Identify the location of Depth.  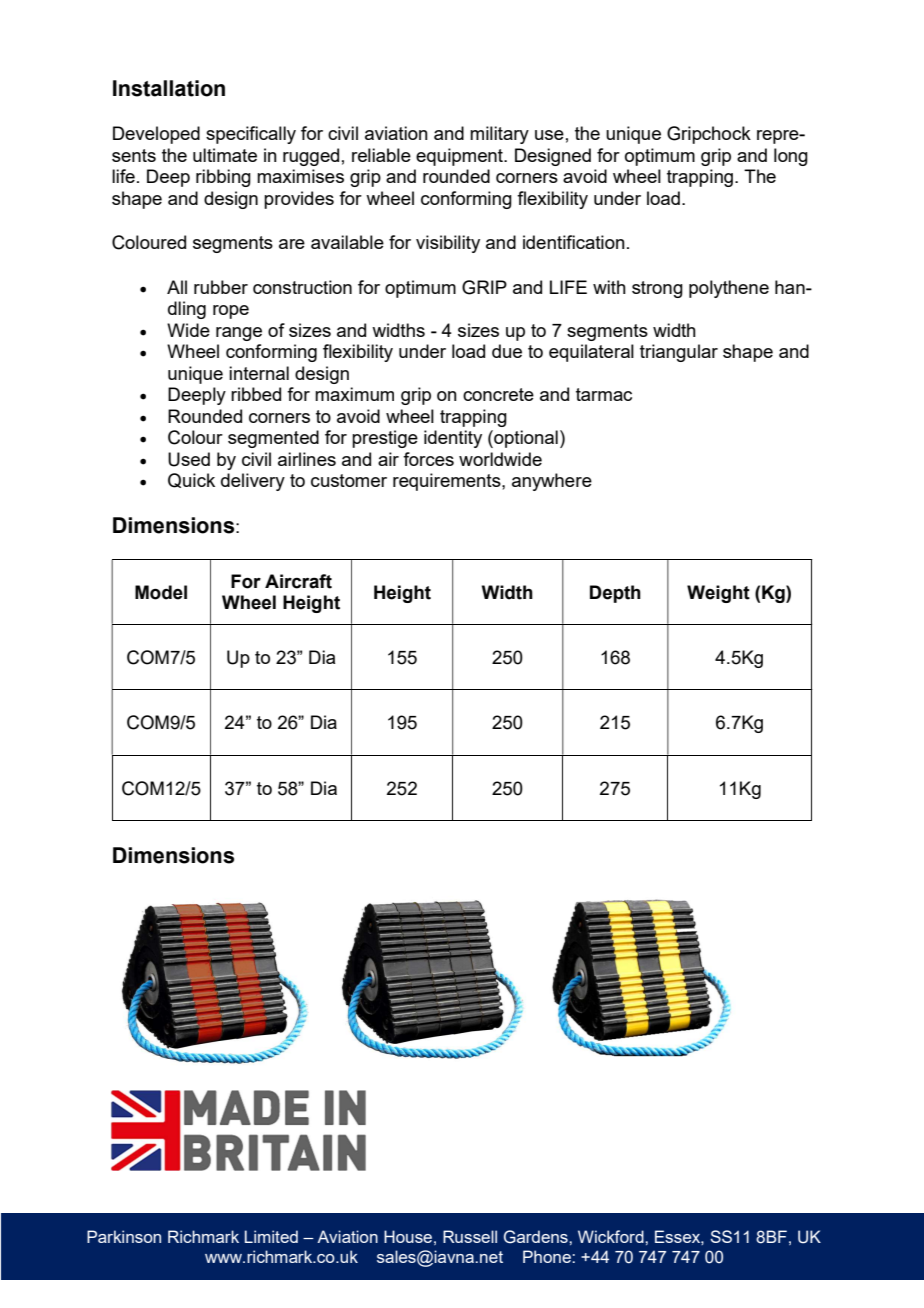
(615, 594).
